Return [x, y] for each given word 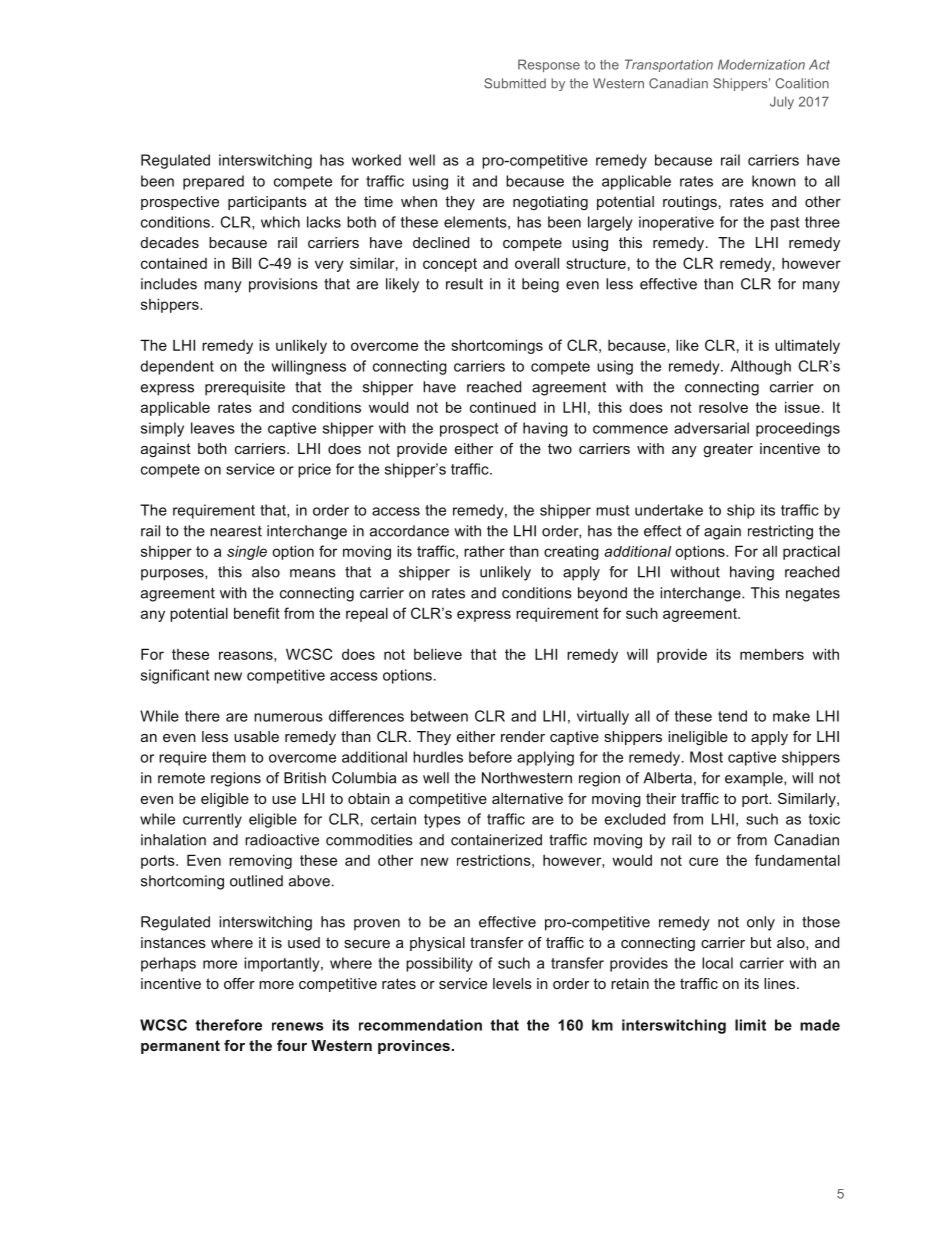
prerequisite [245, 388]
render [523, 736]
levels [512, 983]
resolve [723, 407]
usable [256, 736]
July [782, 103]
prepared [213, 182]
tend [732, 716]
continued [503, 407]
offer [239, 983]
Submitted [515, 83]
